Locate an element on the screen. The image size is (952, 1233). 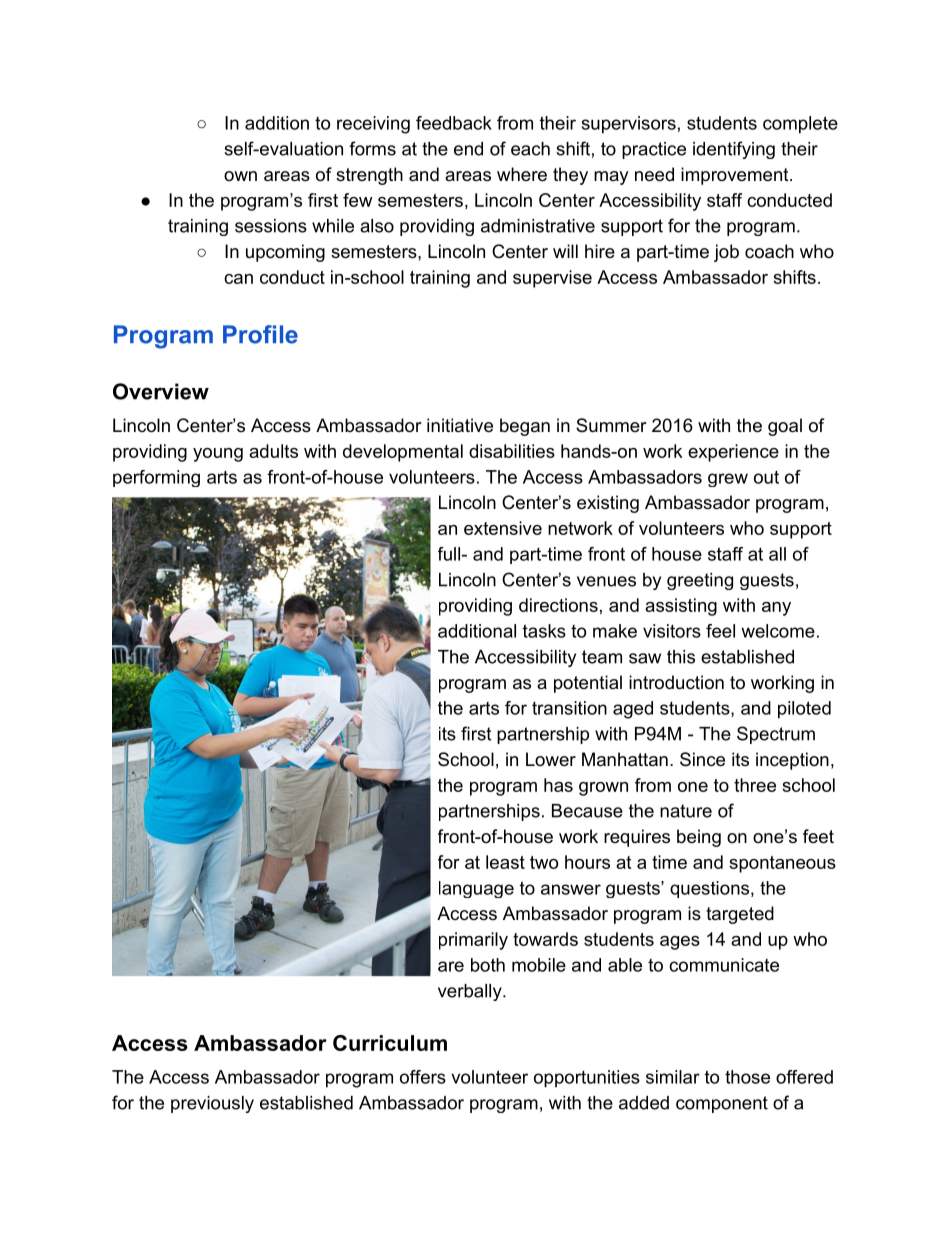
experience is located at coordinates (733, 453).
